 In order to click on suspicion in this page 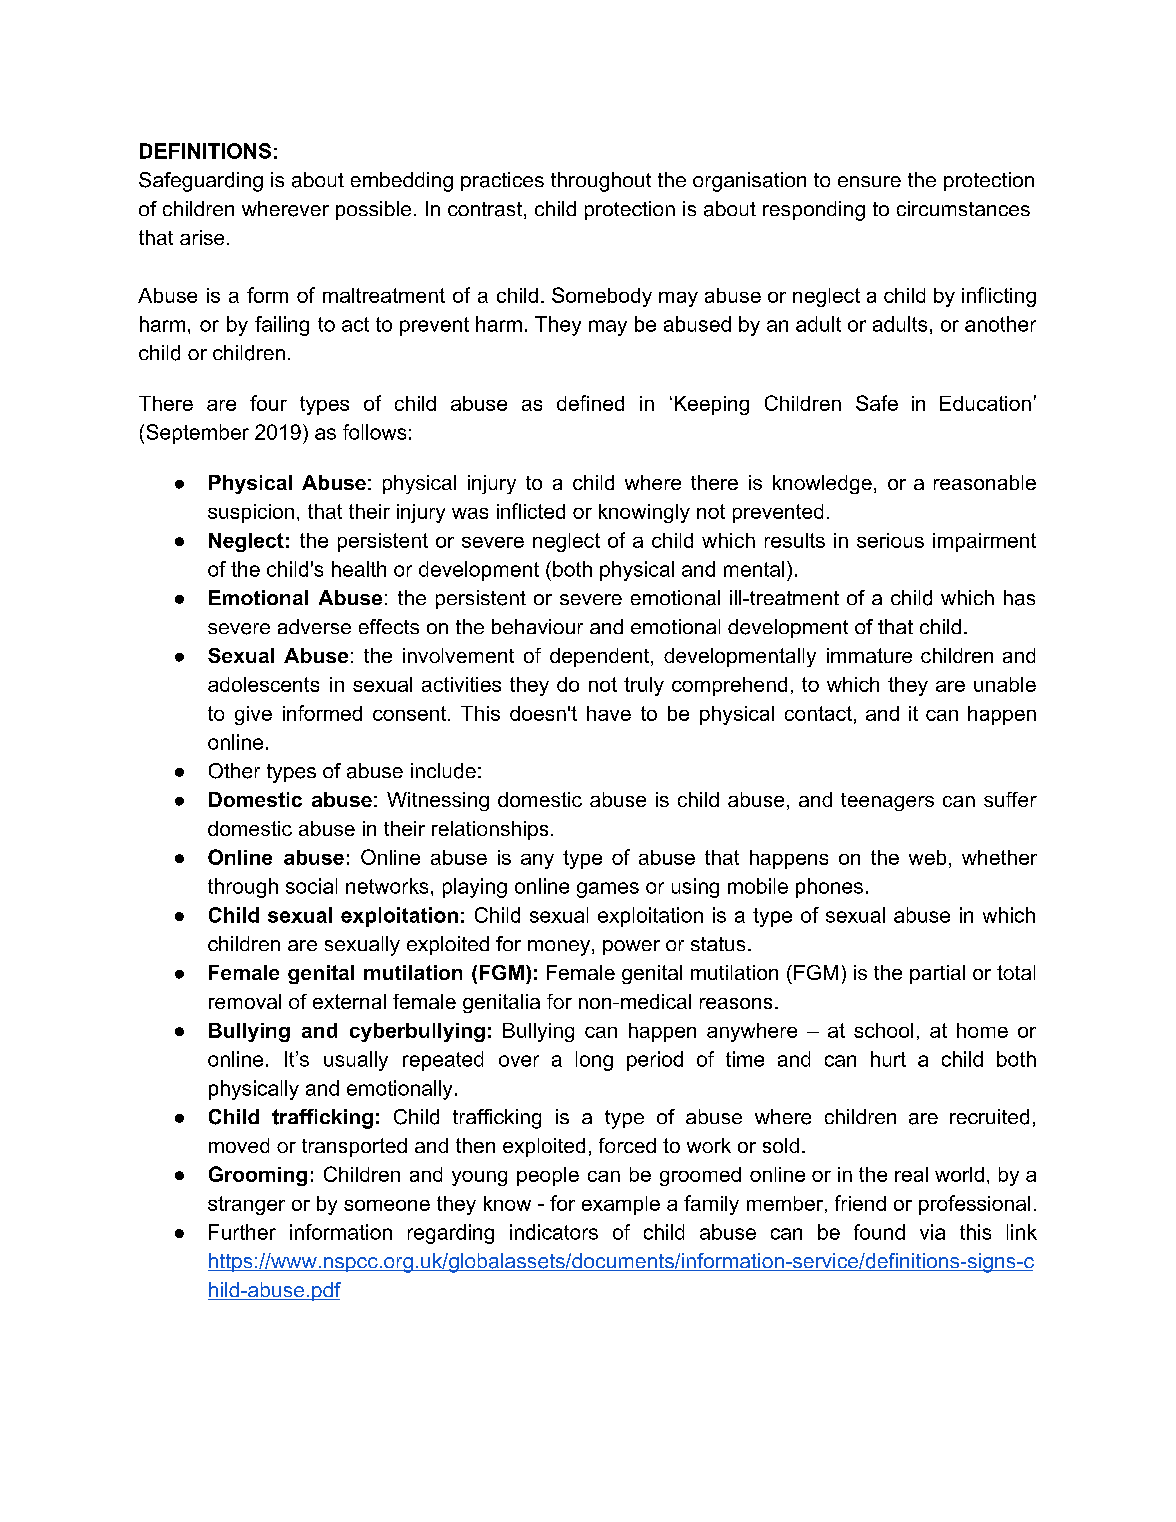, I will do `click(251, 513)`.
